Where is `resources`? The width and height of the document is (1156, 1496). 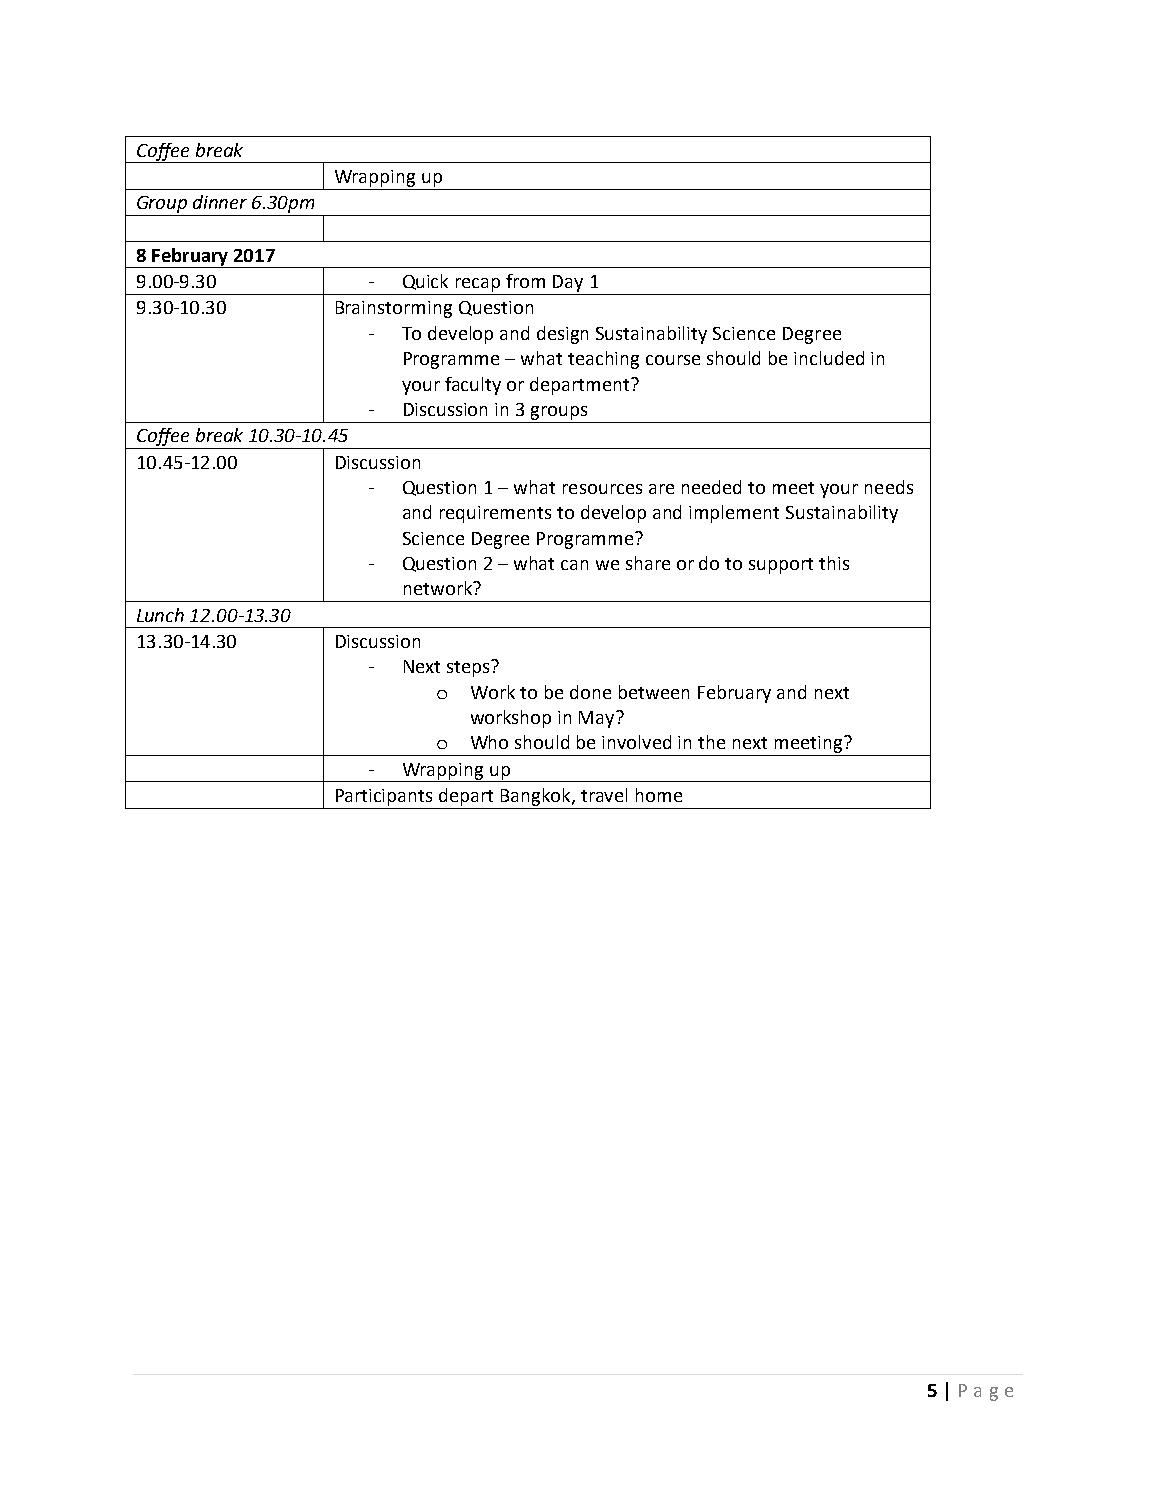 resources is located at coordinates (602, 489).
